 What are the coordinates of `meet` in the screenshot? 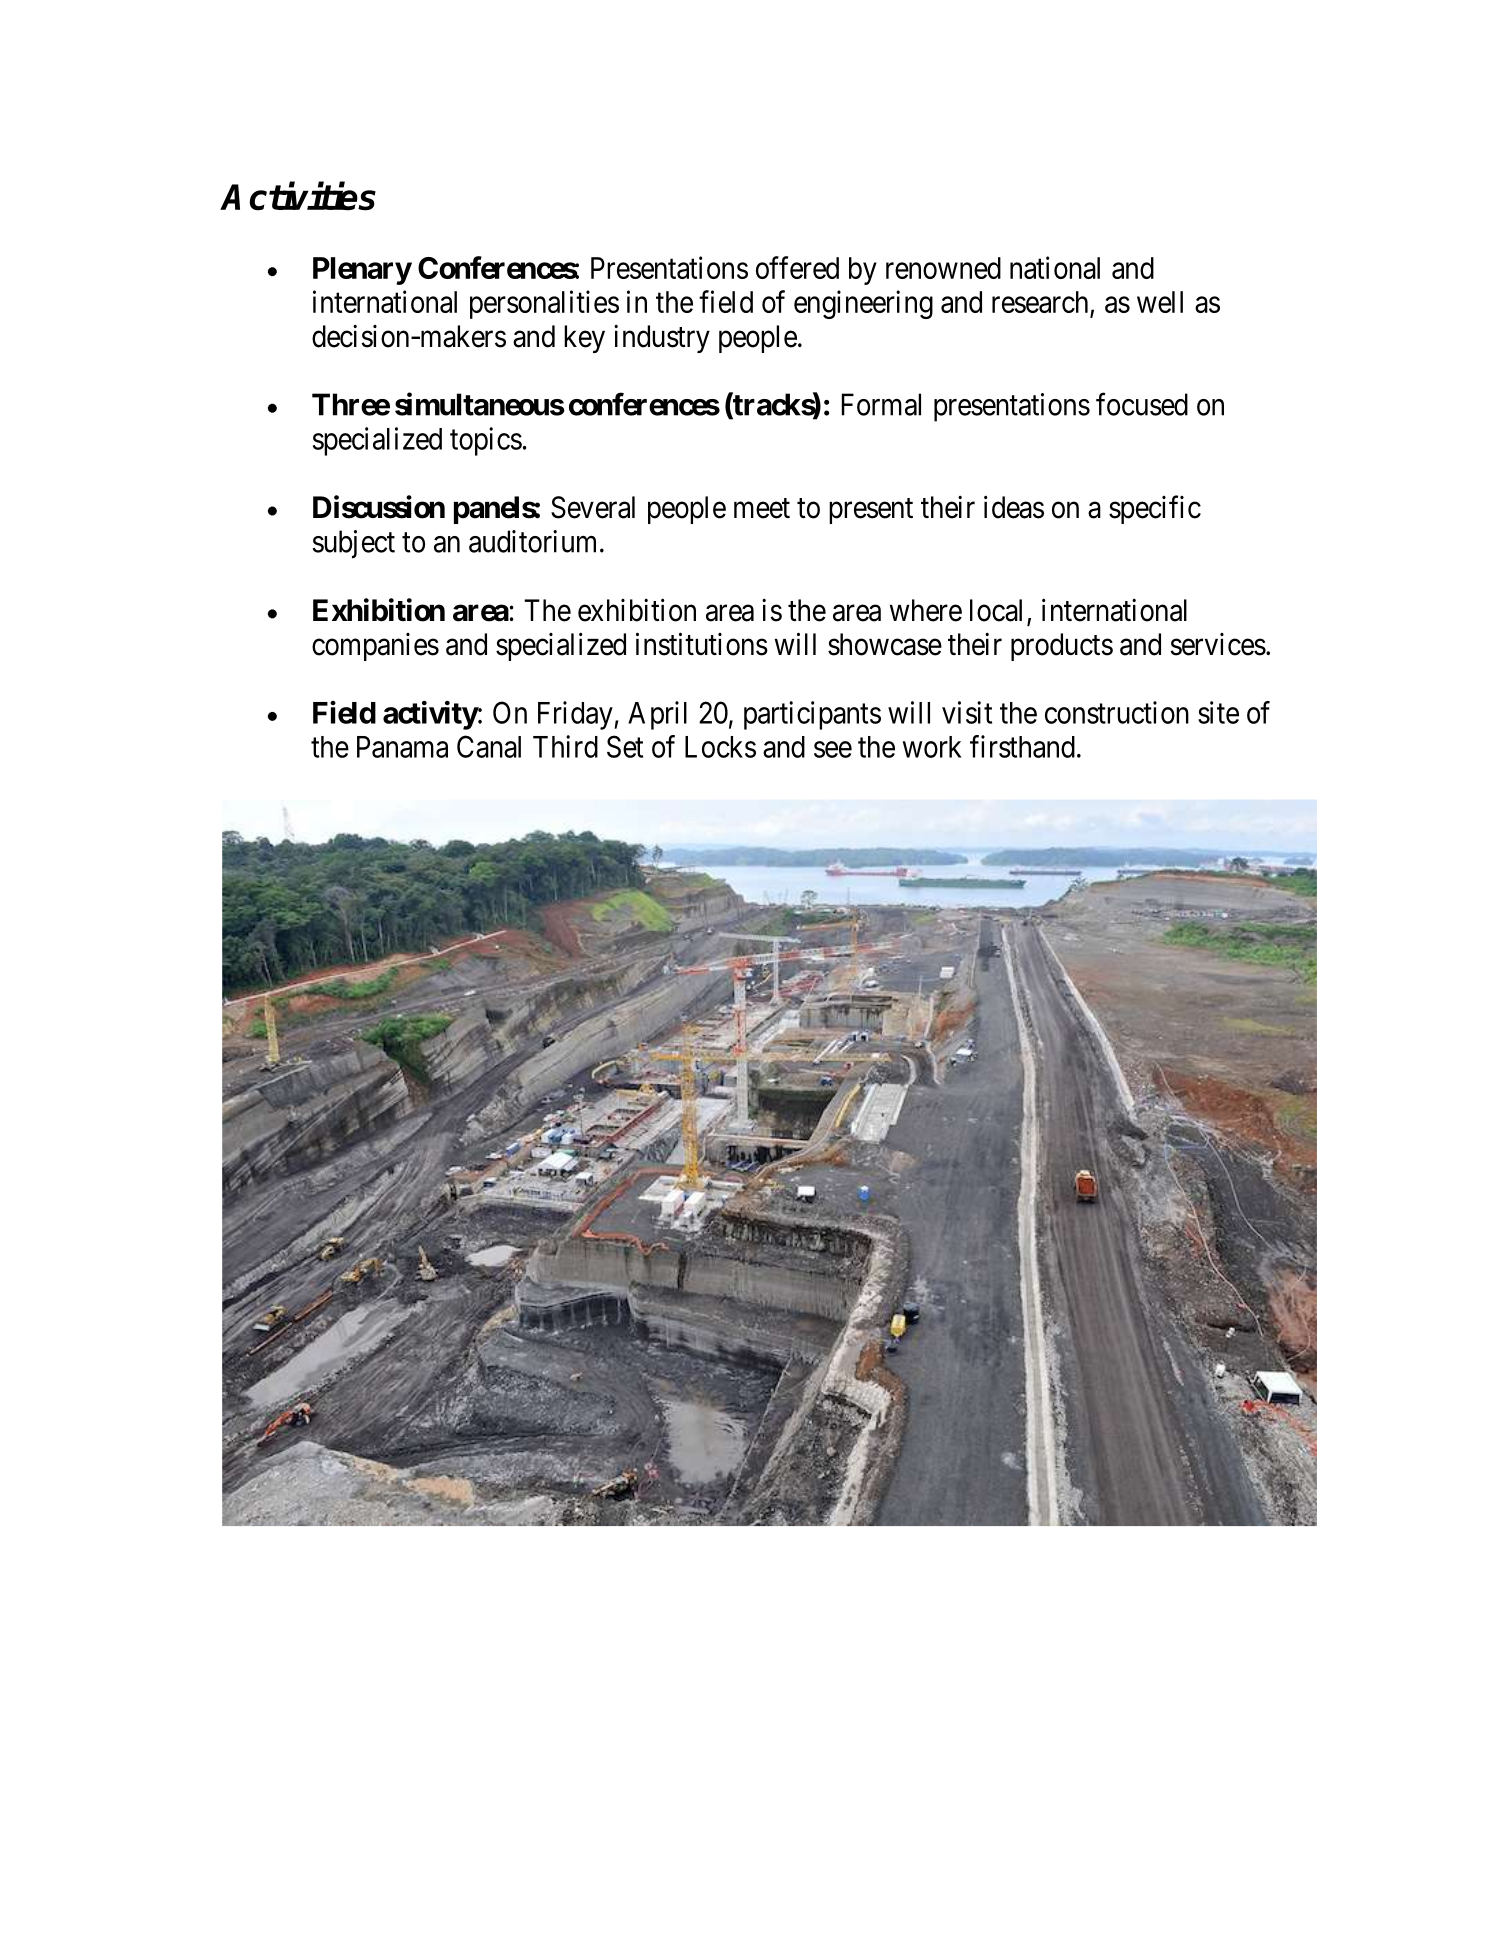 It's located at (762, 509).
